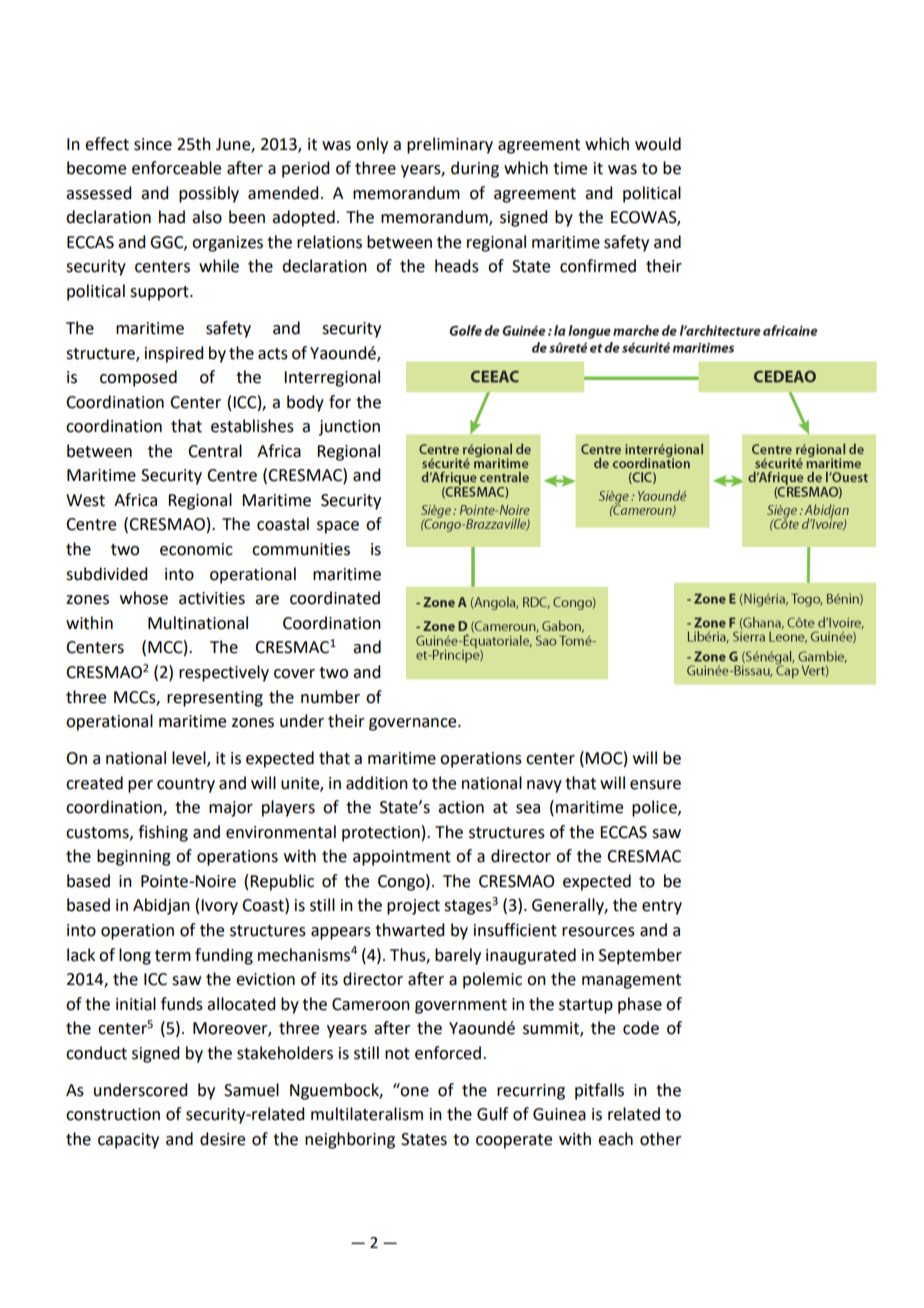 Image resolution: width=924 pixels, height=1308 pixels. Describe the element at coordinates (338, 527) in the page. I see `space` at that location.
